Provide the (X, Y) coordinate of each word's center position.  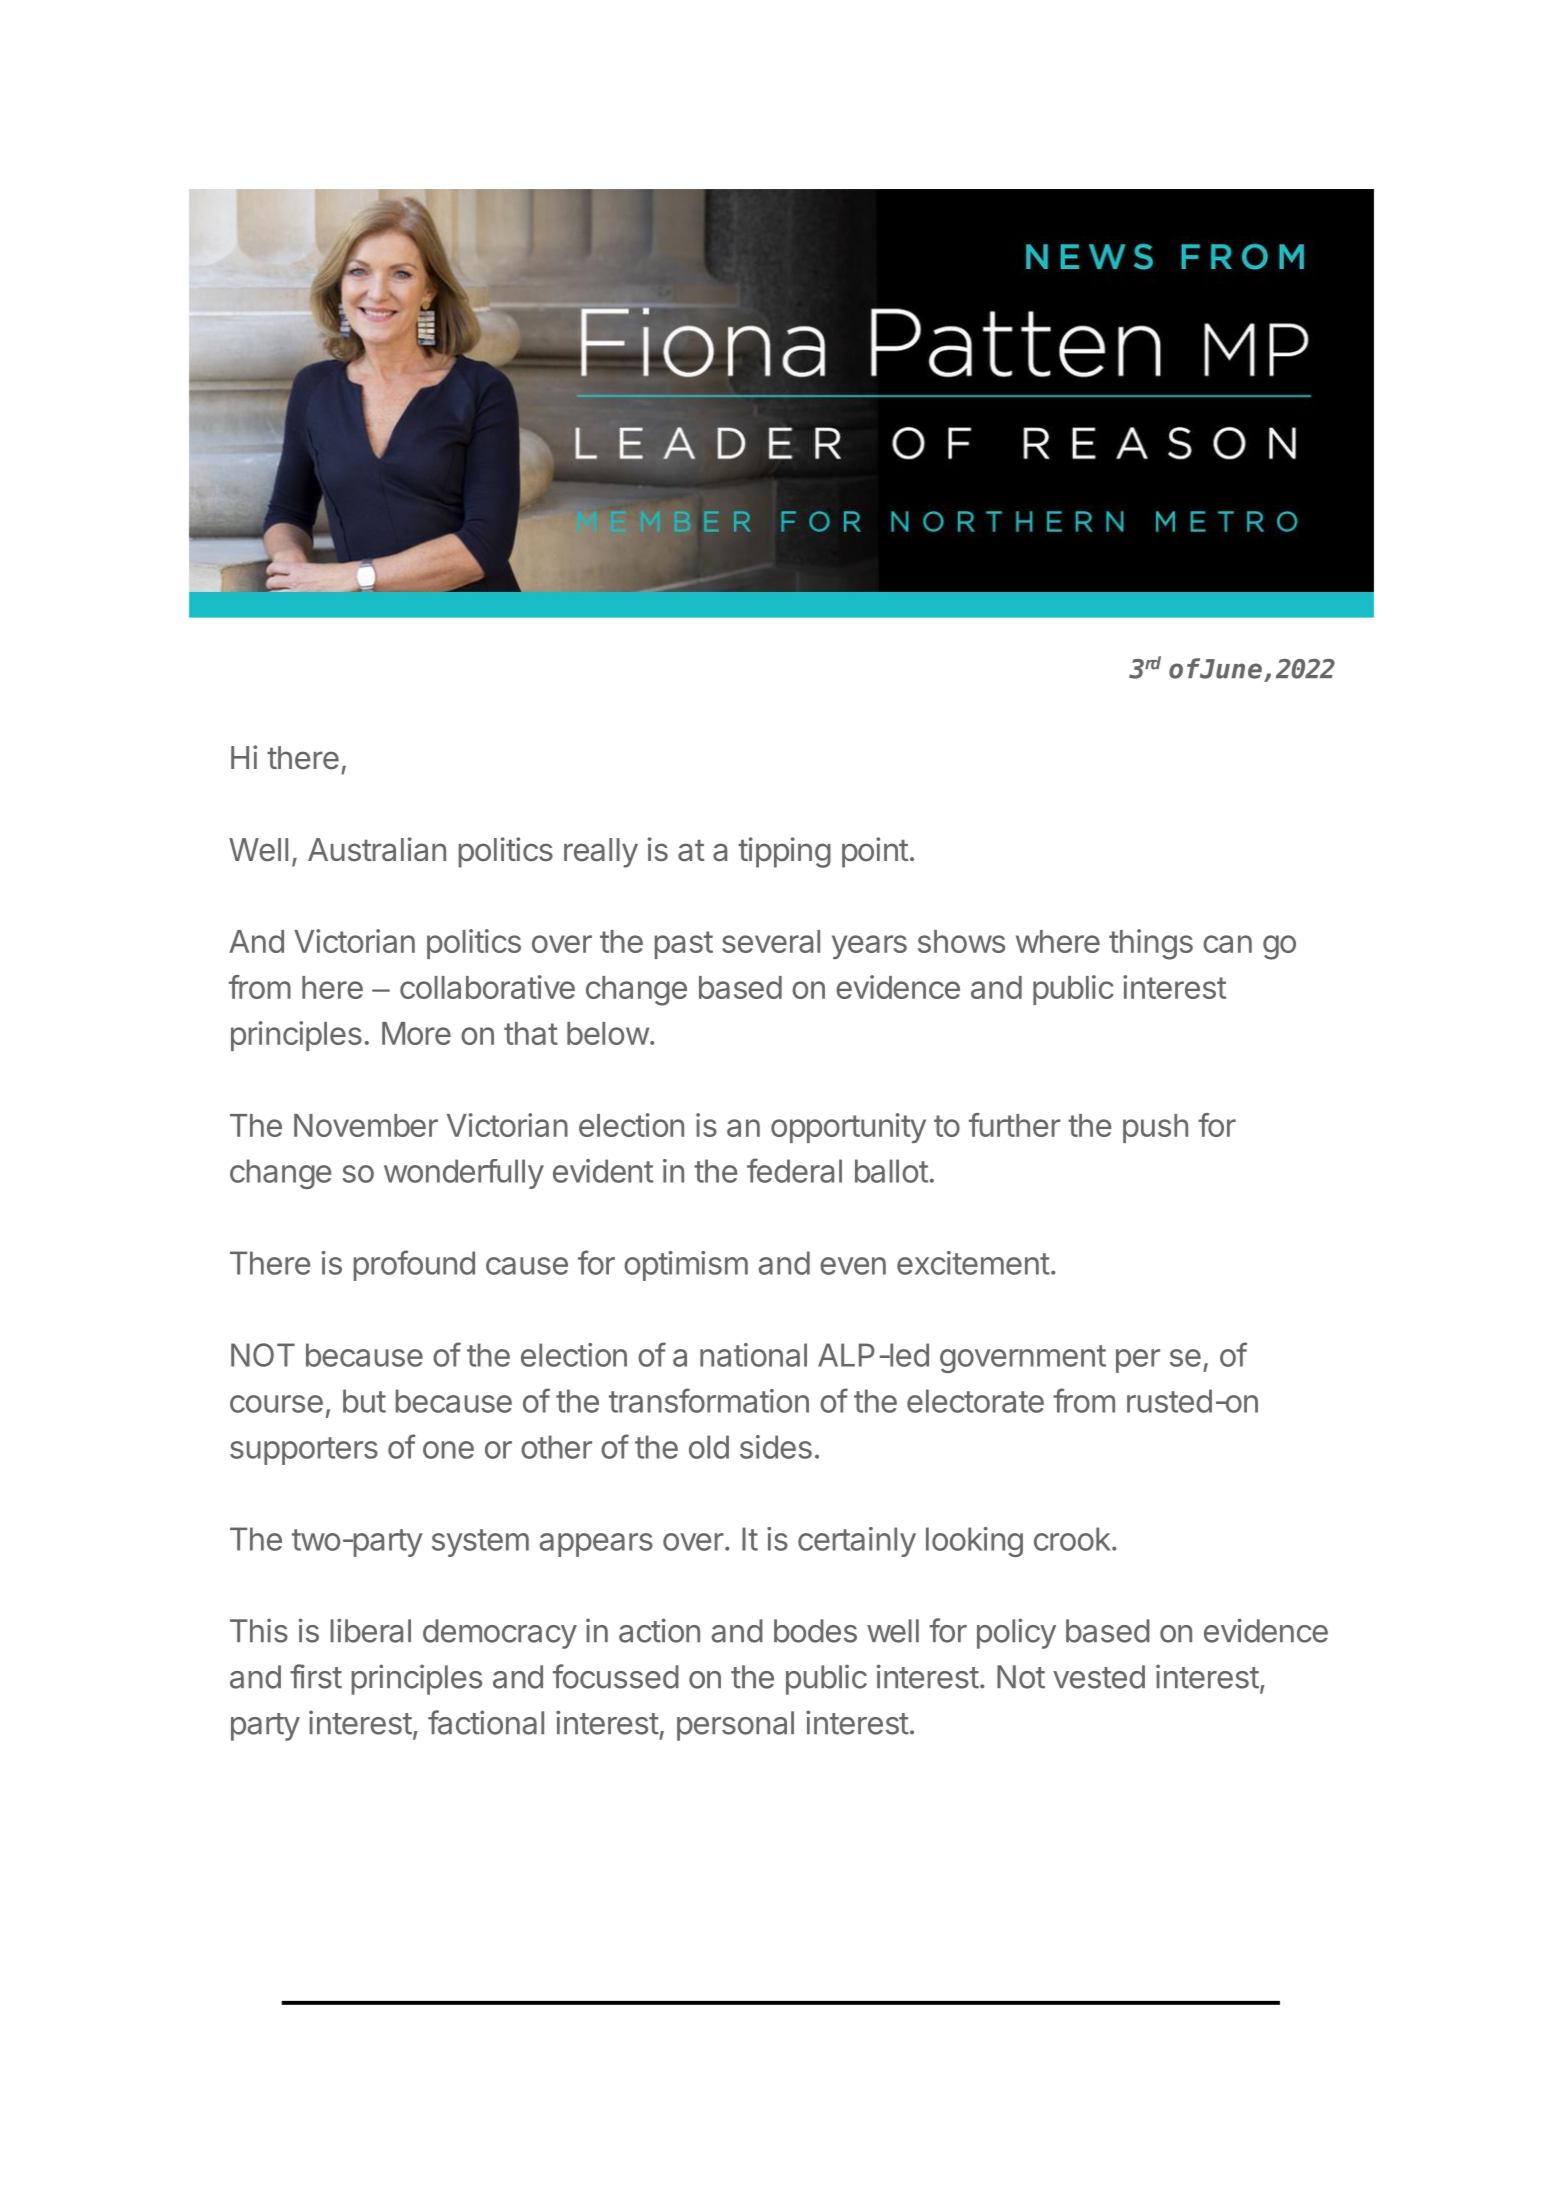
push (1155, 1128)
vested (1099, 1677)
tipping (784, 852)
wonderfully (464, 1174)
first (316, 1676)
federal (794, 1170)
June (1230, 668)
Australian (377, 849)
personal (735, 1726)
